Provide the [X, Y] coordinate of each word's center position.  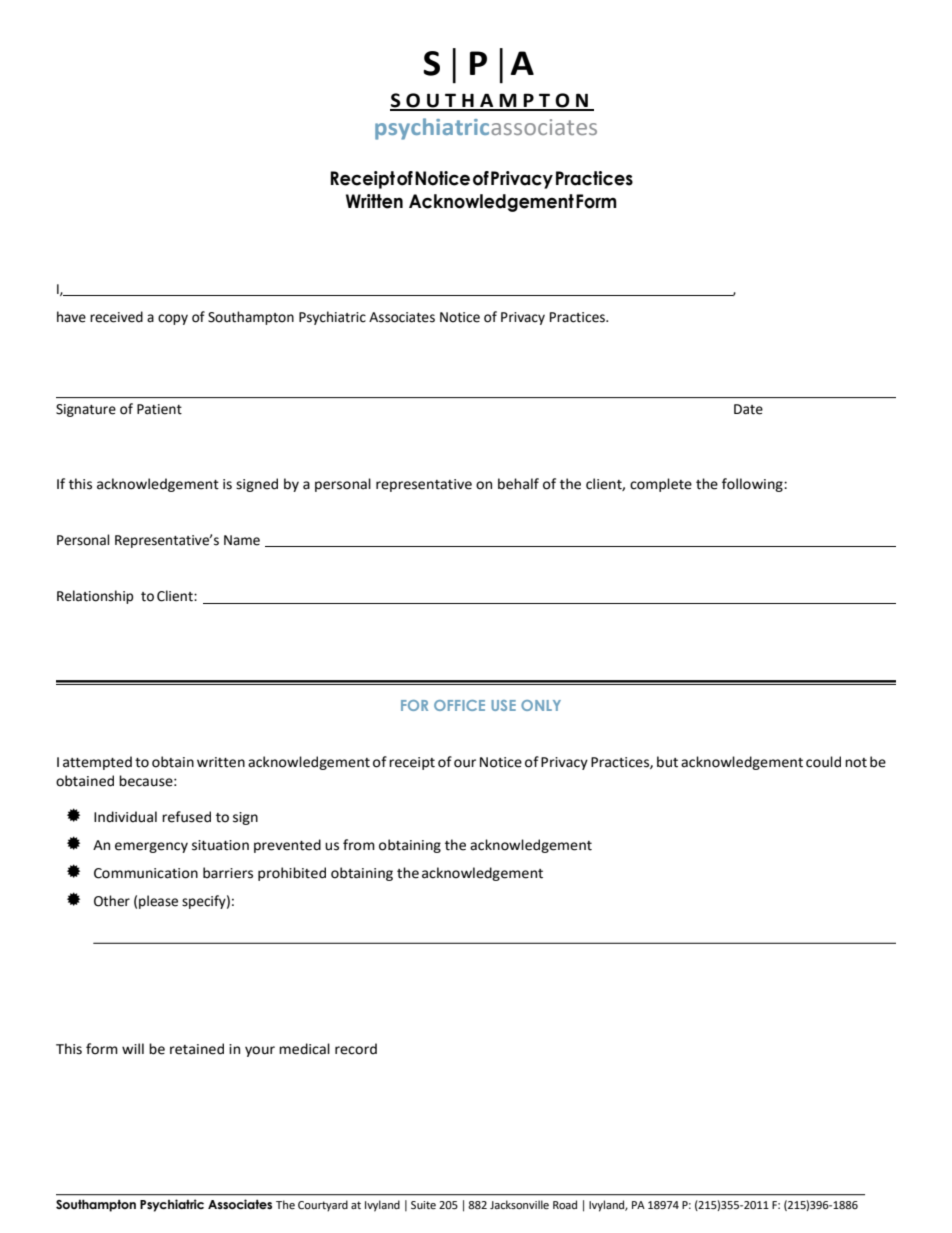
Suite [423, 1205]
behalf [518, 484]
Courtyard [323, 1206]
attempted [97, 763]
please [158, 902]
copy [173, 319]
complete [661, 485]
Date [748, 409]
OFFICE [459, 705]
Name [242, 540]
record [356, 1049]
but [667, 762]
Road [565, 1204]
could [823, 762]
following [753, 485]
